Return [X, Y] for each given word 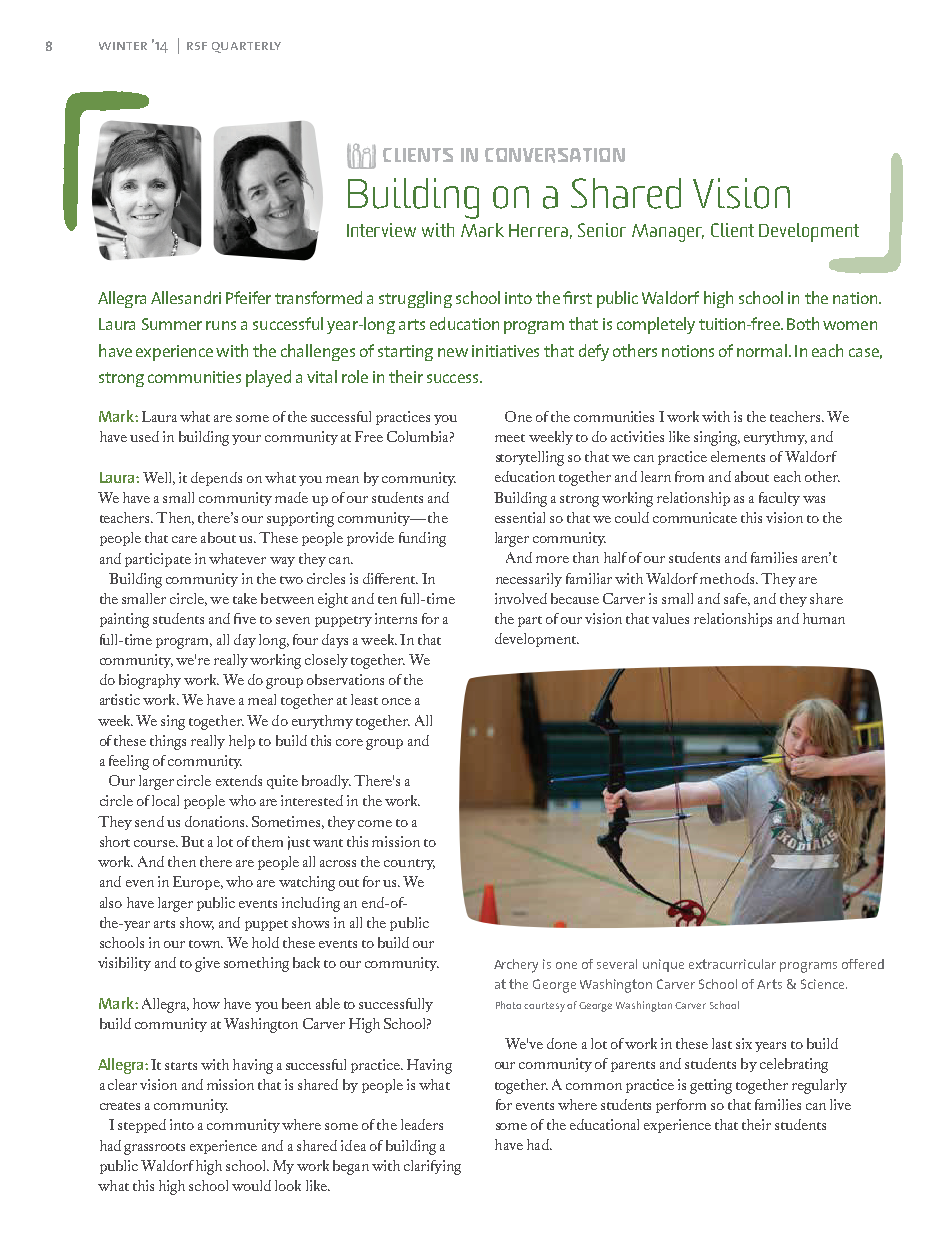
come [375, 823]
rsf [197, 46]
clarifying [432, 1167]
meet [510, 438]
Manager [668, 233]
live [840, 1104]
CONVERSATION [555, 155]
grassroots [154, 1149]
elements [738, 456]
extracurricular [732, 964]
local [165, 800]
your [246, 440]
